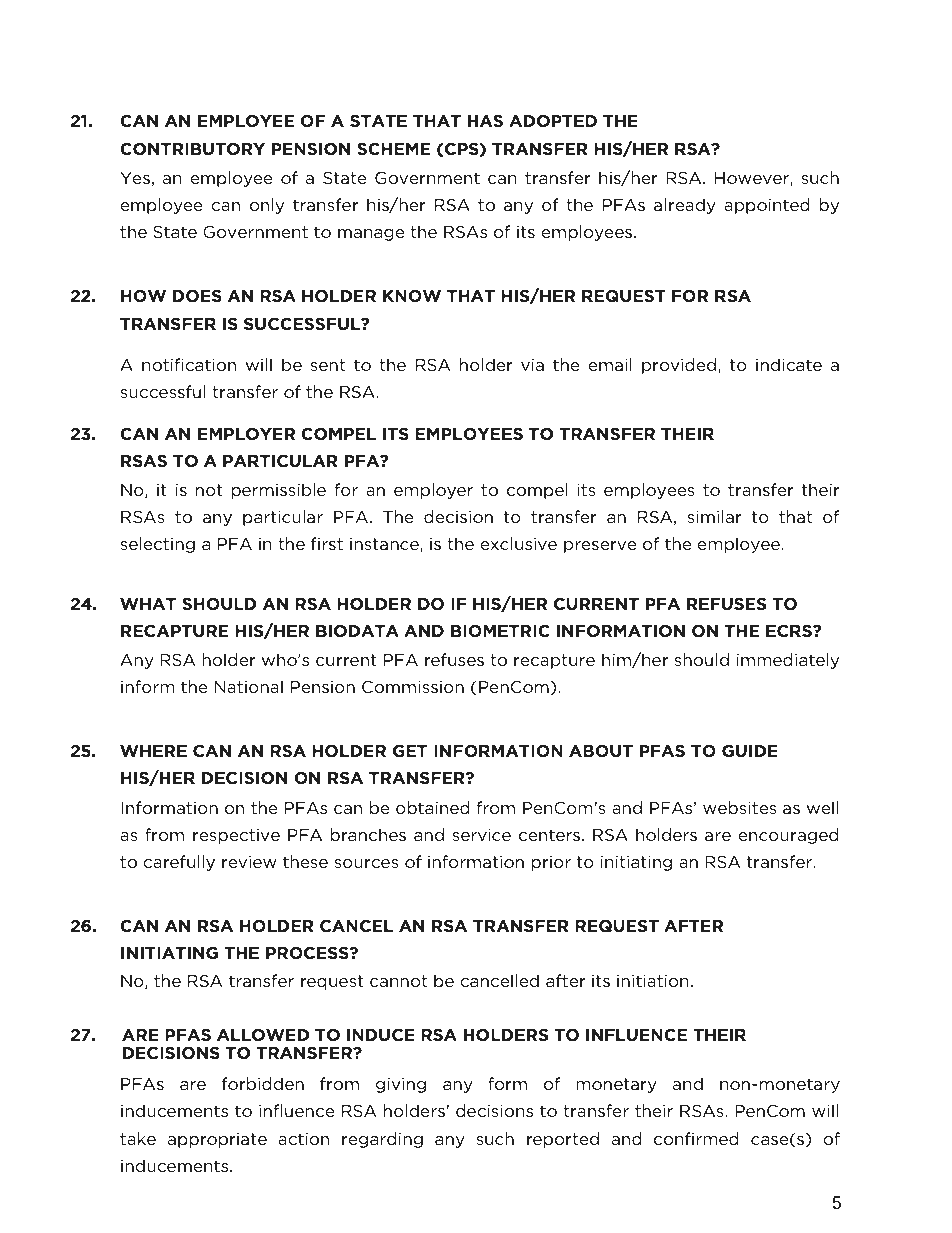 This screenshot has width=952, height=1233. I want to click on HAS, so click(485, 121).
